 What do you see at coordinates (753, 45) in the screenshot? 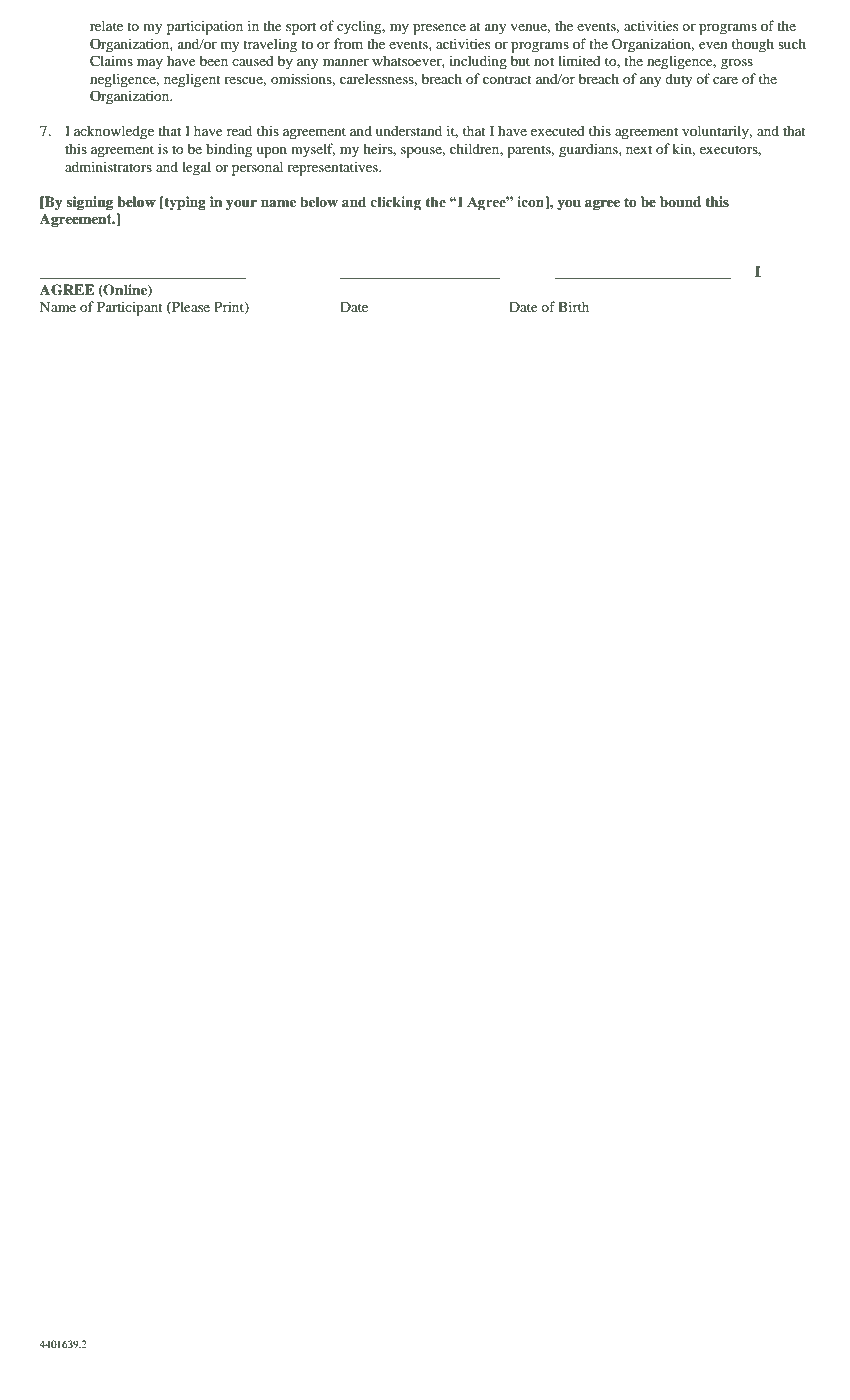
I see `though` at bounding box center [753, 45].
